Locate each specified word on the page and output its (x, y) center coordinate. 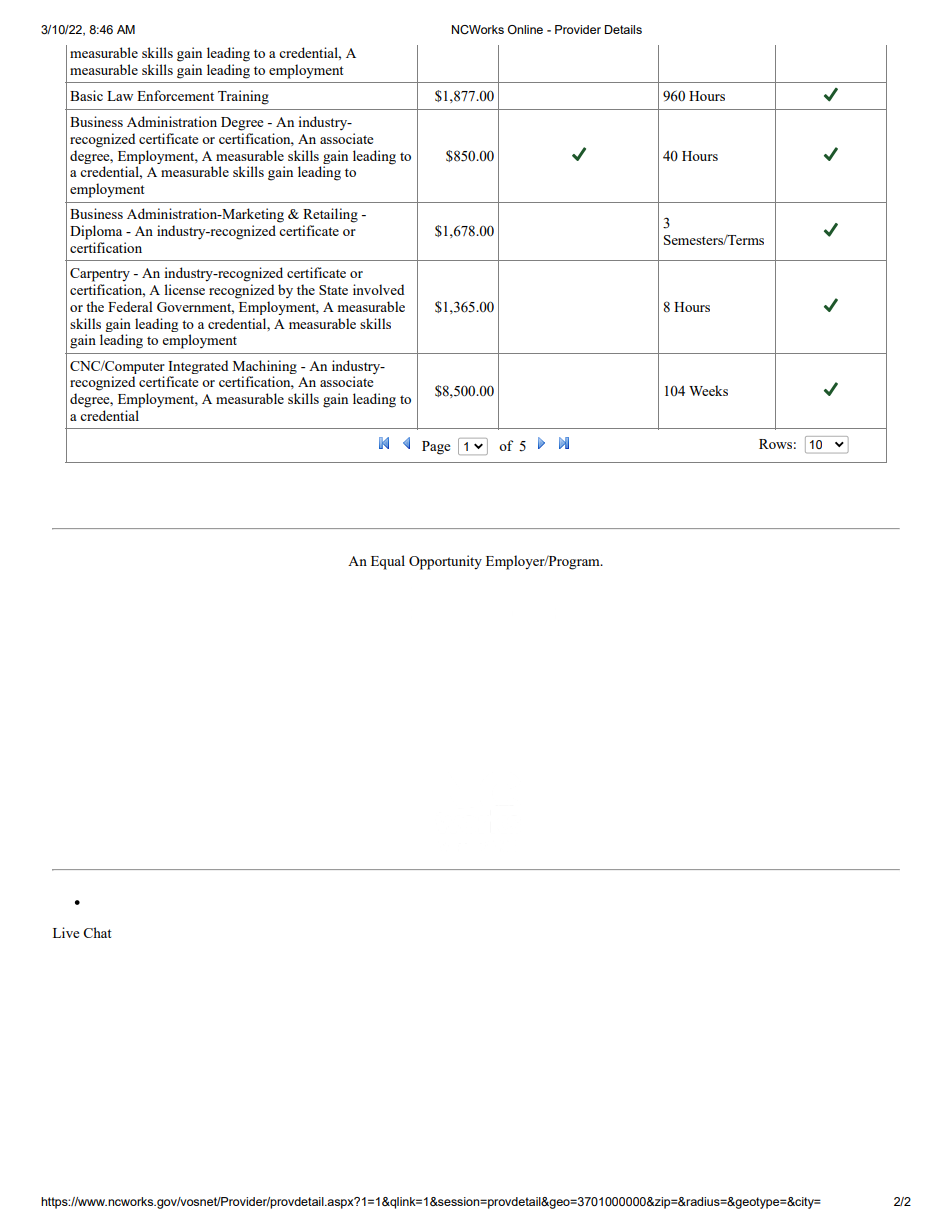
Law (120, 96)
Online (525, 29)
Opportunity (445, 562)
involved (378, 289)
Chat (97, 932)
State (333, 290)
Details (623, 29)
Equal (388, 562)
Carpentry (100, 275)
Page (436, 448)
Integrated (198, 367)
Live (66, 932)
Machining (265, 367)
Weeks (708, 390)
